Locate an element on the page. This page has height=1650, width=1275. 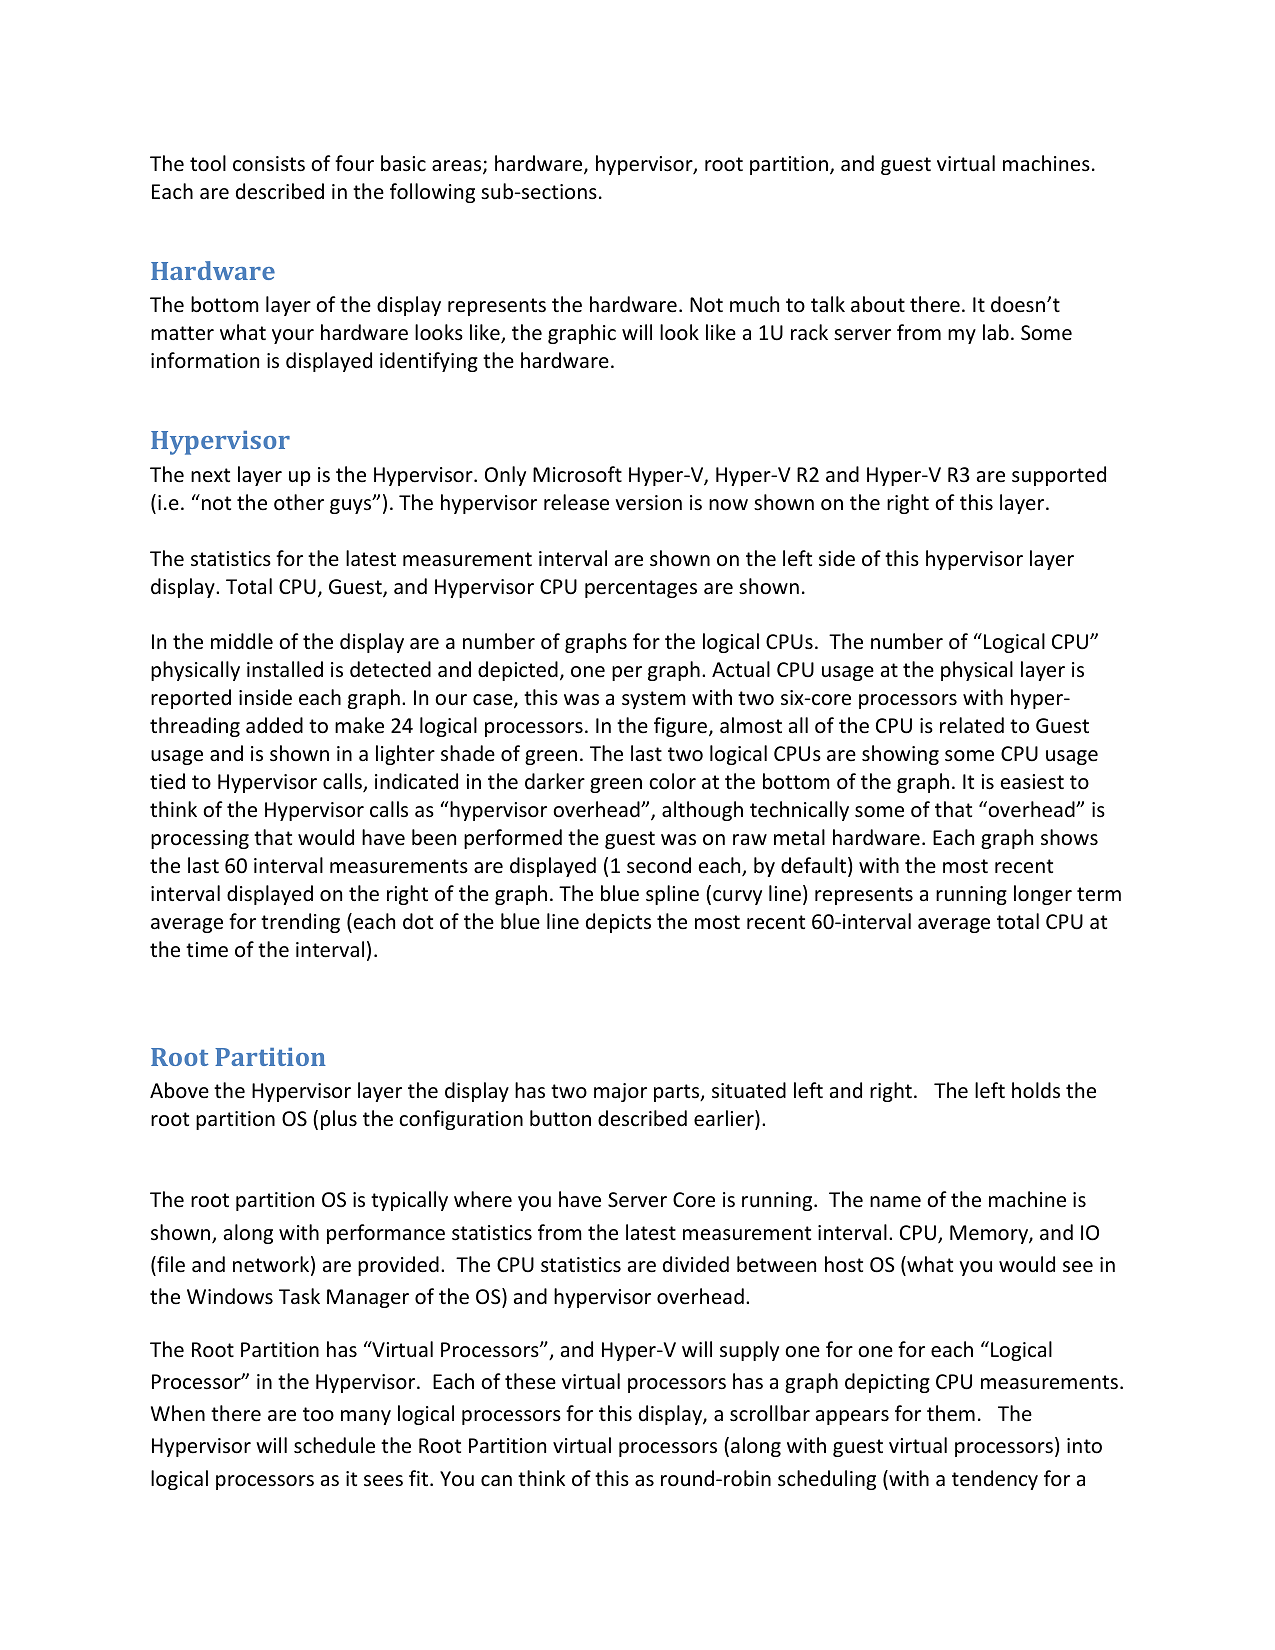
holds is located at coordinates (1036, 1090).
